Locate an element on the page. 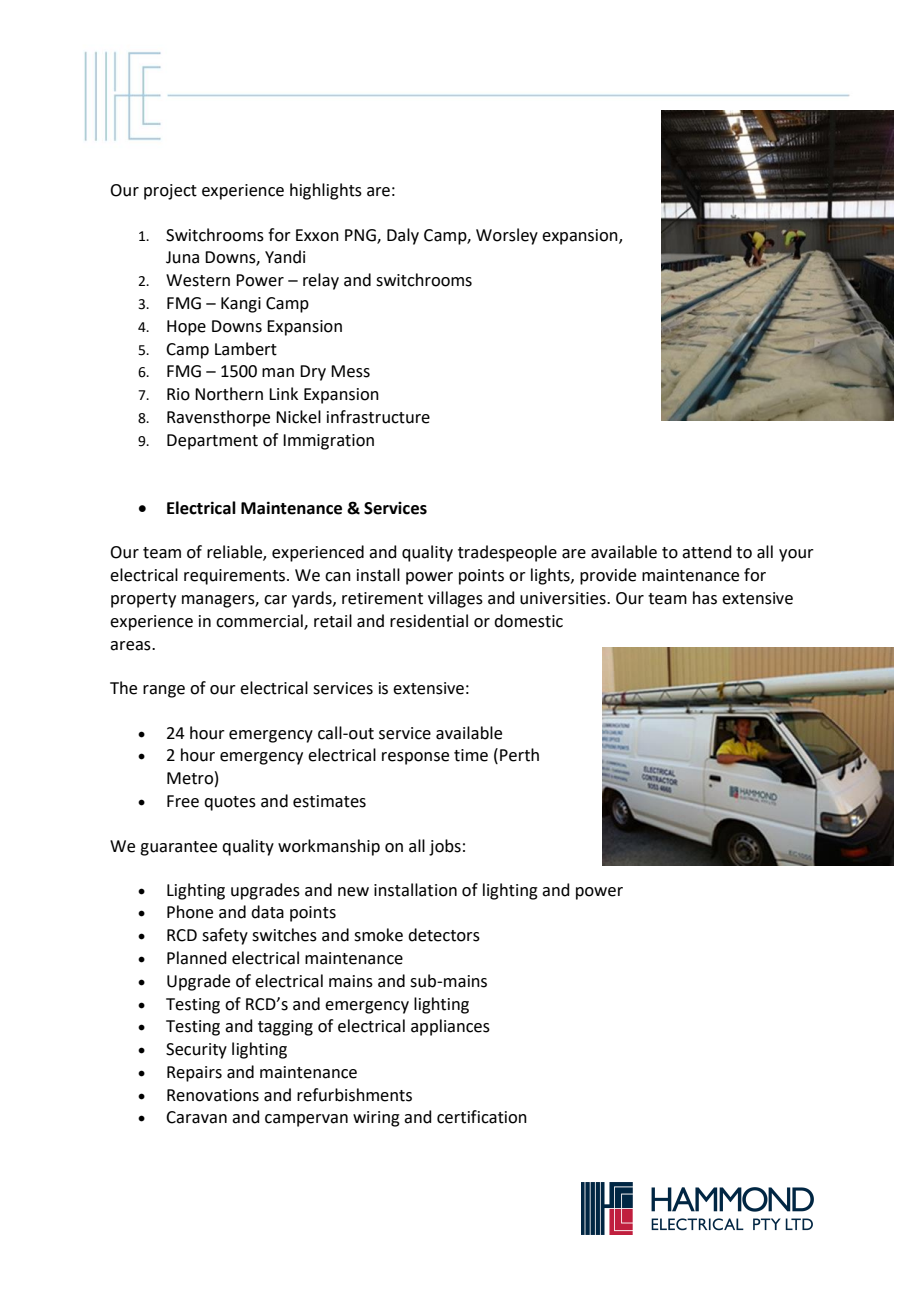 This image has width=924, height=1308. range is located at coordinates (164, 691).
